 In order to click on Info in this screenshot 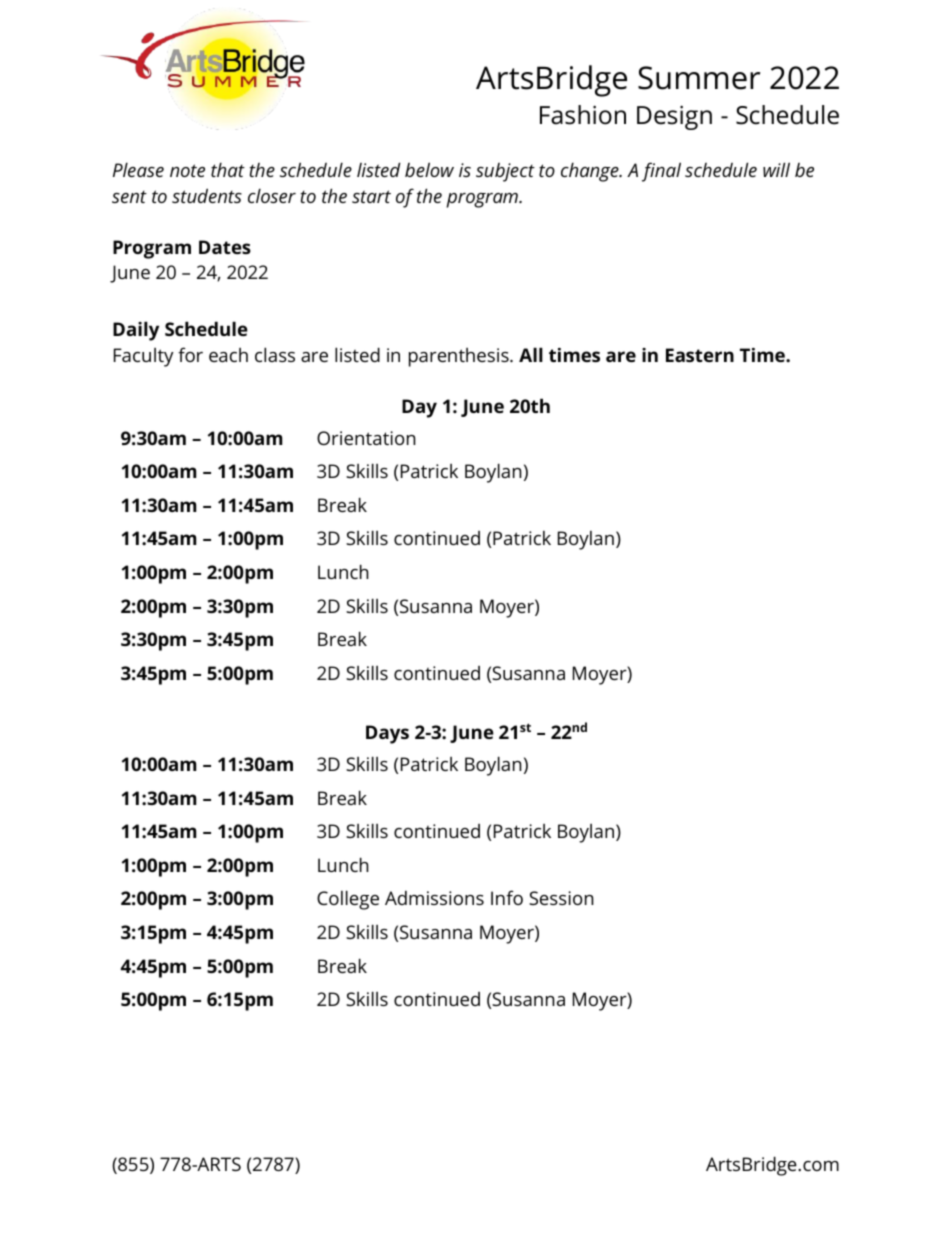, I will do `click(507, 897)`.
